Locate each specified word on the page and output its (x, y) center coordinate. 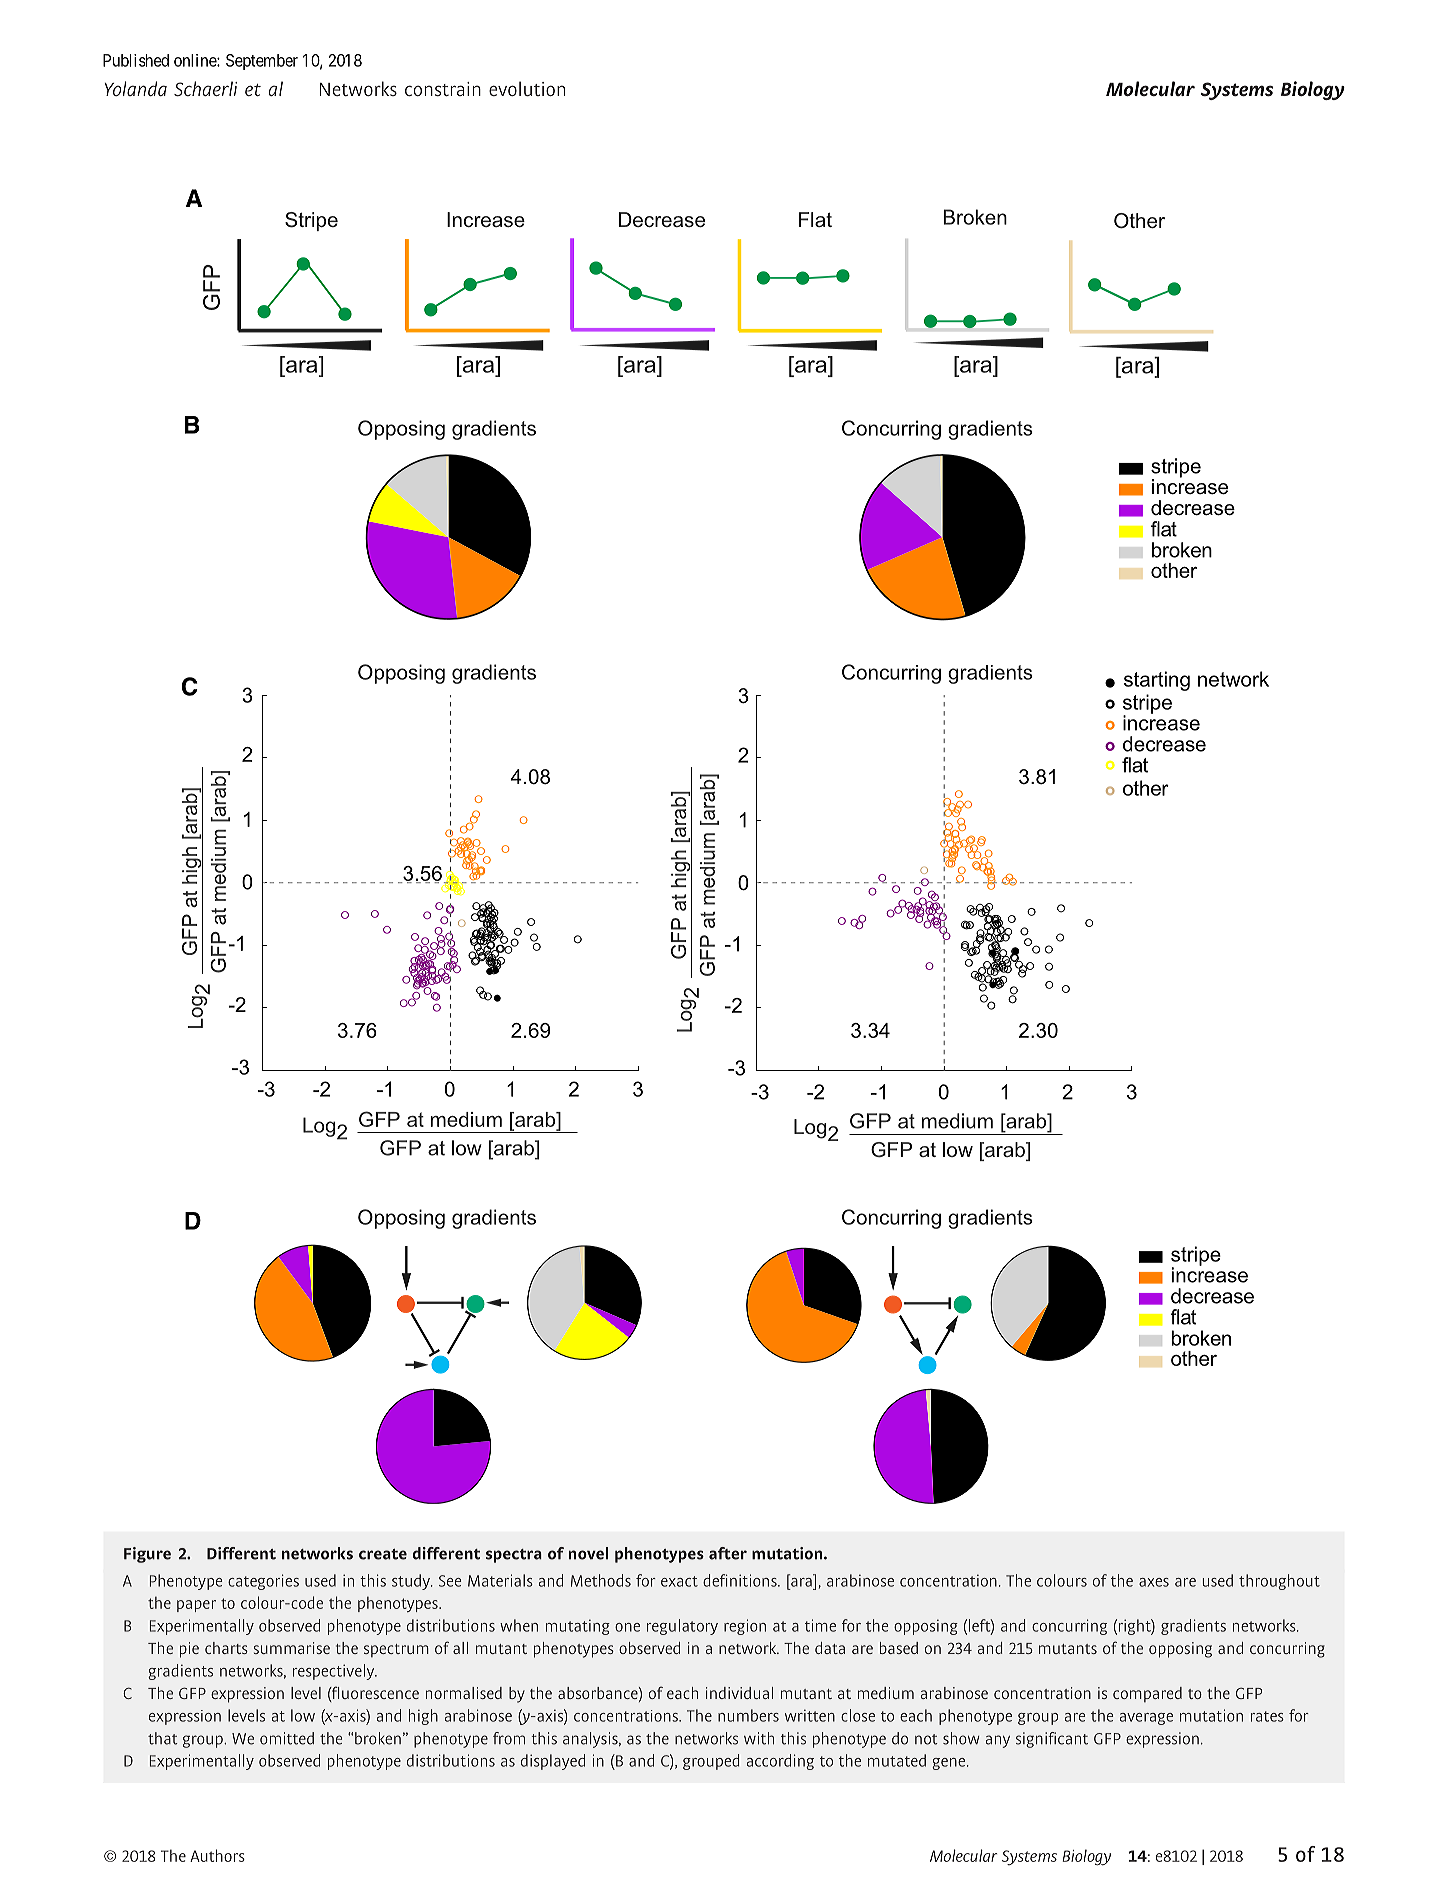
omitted (287, 1738)
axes (1154, 1582)
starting (1157, 681)
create (383, 1554)
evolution (527, 88)
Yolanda (135, 88)
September (262, 62)
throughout (1279, 1582)
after (728, 1553)
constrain (443, 89)
